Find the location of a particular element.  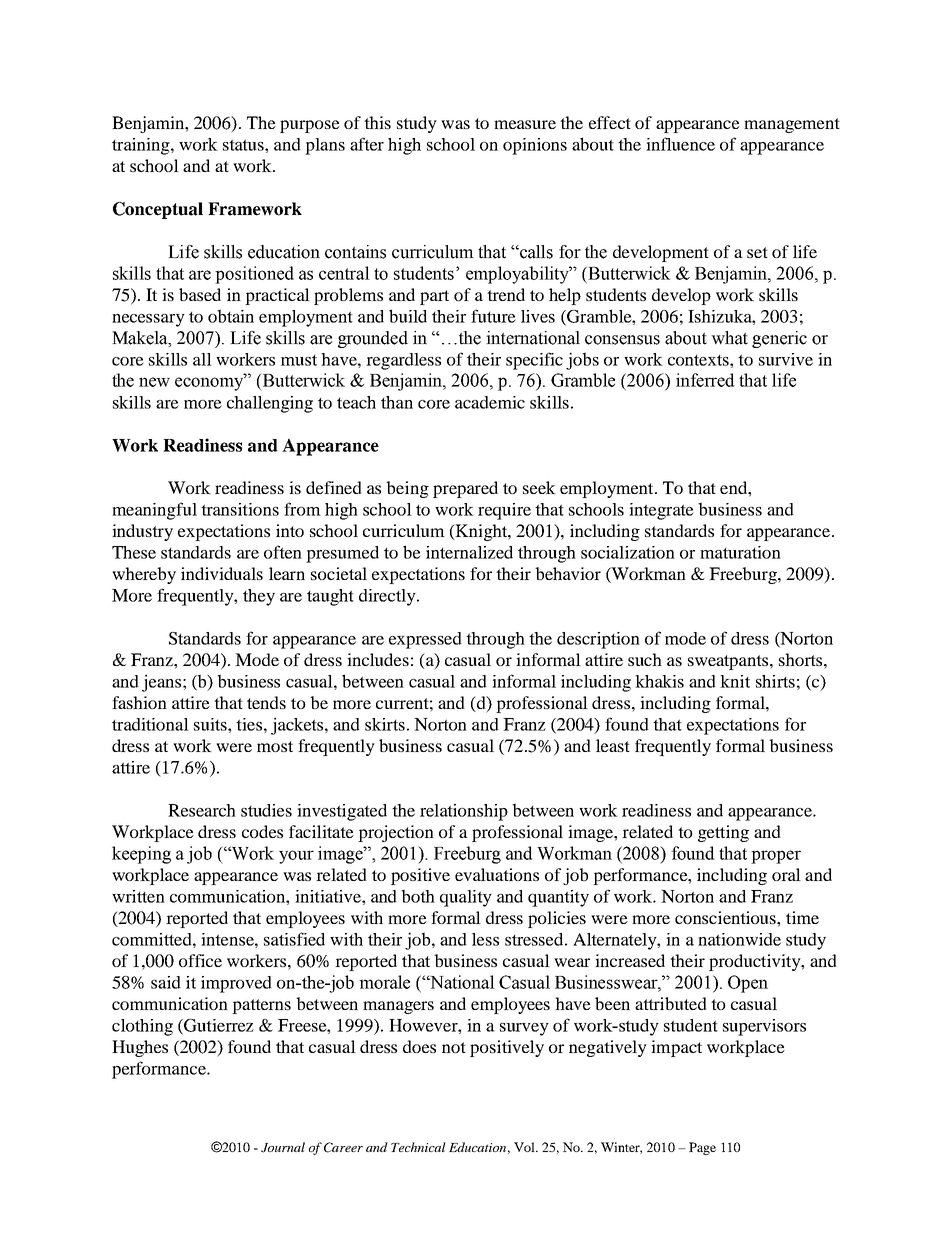

expressed is located at coordinates (425, 640).
